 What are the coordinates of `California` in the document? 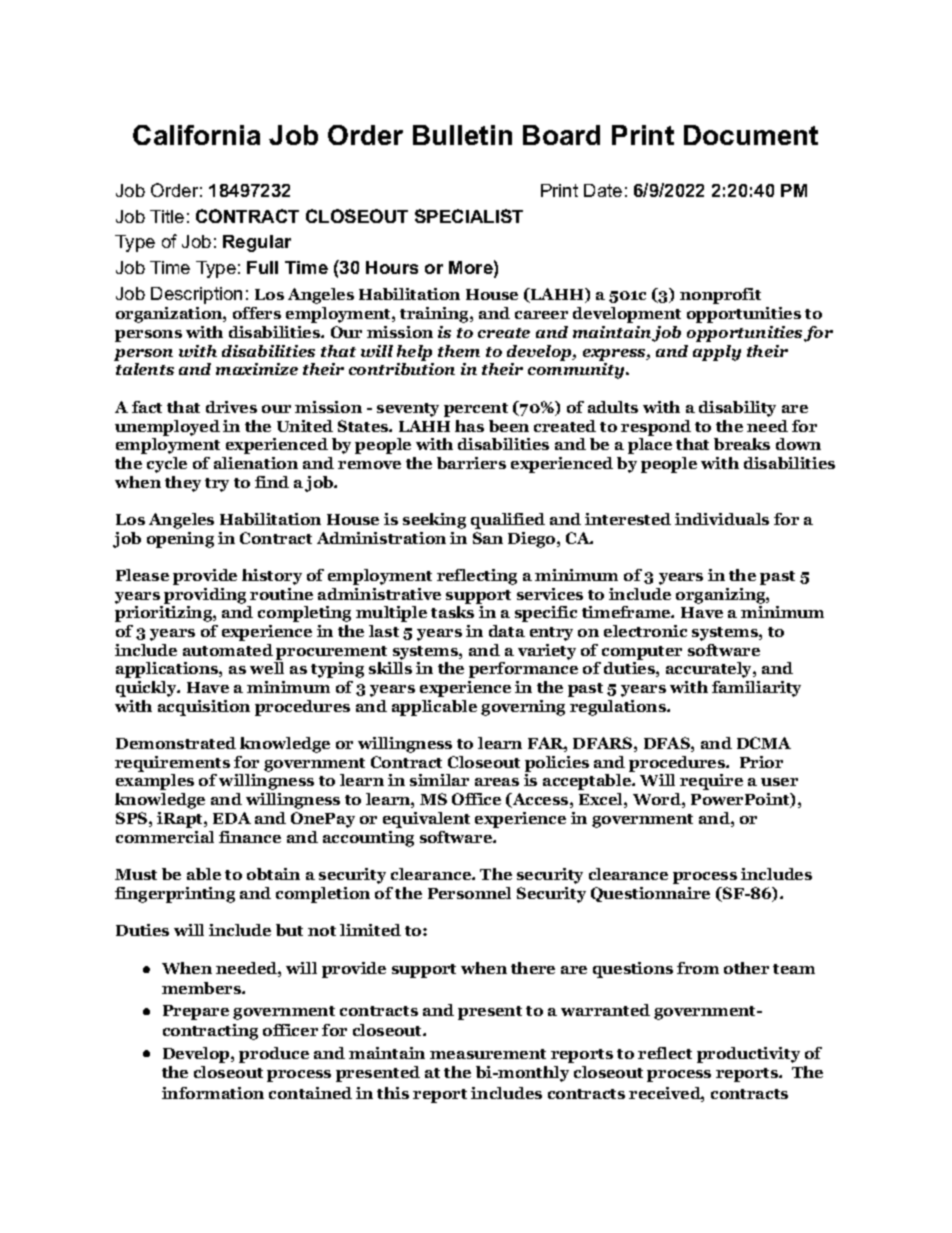 It's located at (196, 135).
